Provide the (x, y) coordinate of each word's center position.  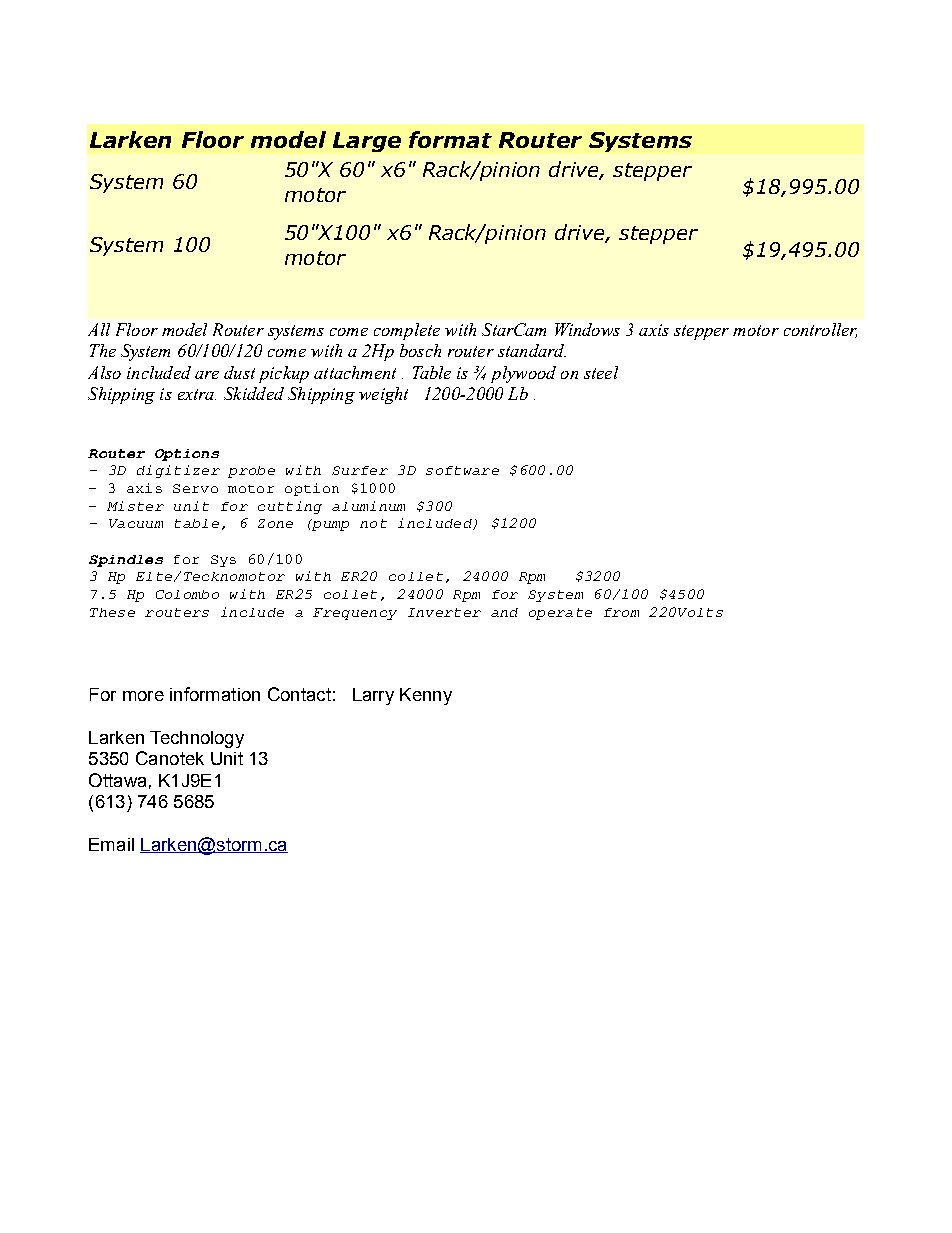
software (462, 470)
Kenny (426, 696)
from (621, 612)
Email (111, 844)
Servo (195, 488)
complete (407, 331)
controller (820, 330)
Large (367, 142)
